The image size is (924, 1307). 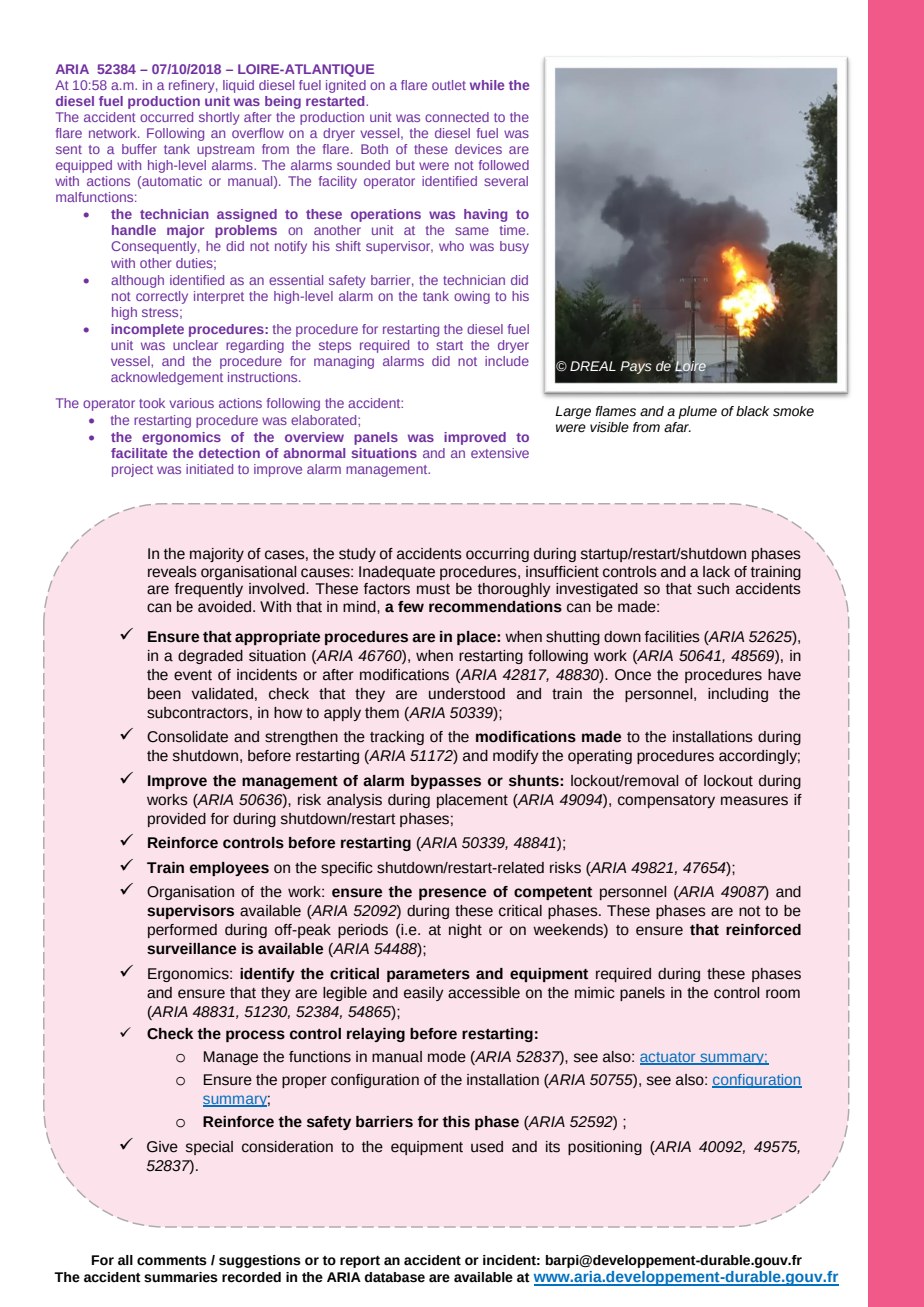 What do you see at coordinates (394, 1277) in the page?
I see `database` at bounding box center [394, 1277].
